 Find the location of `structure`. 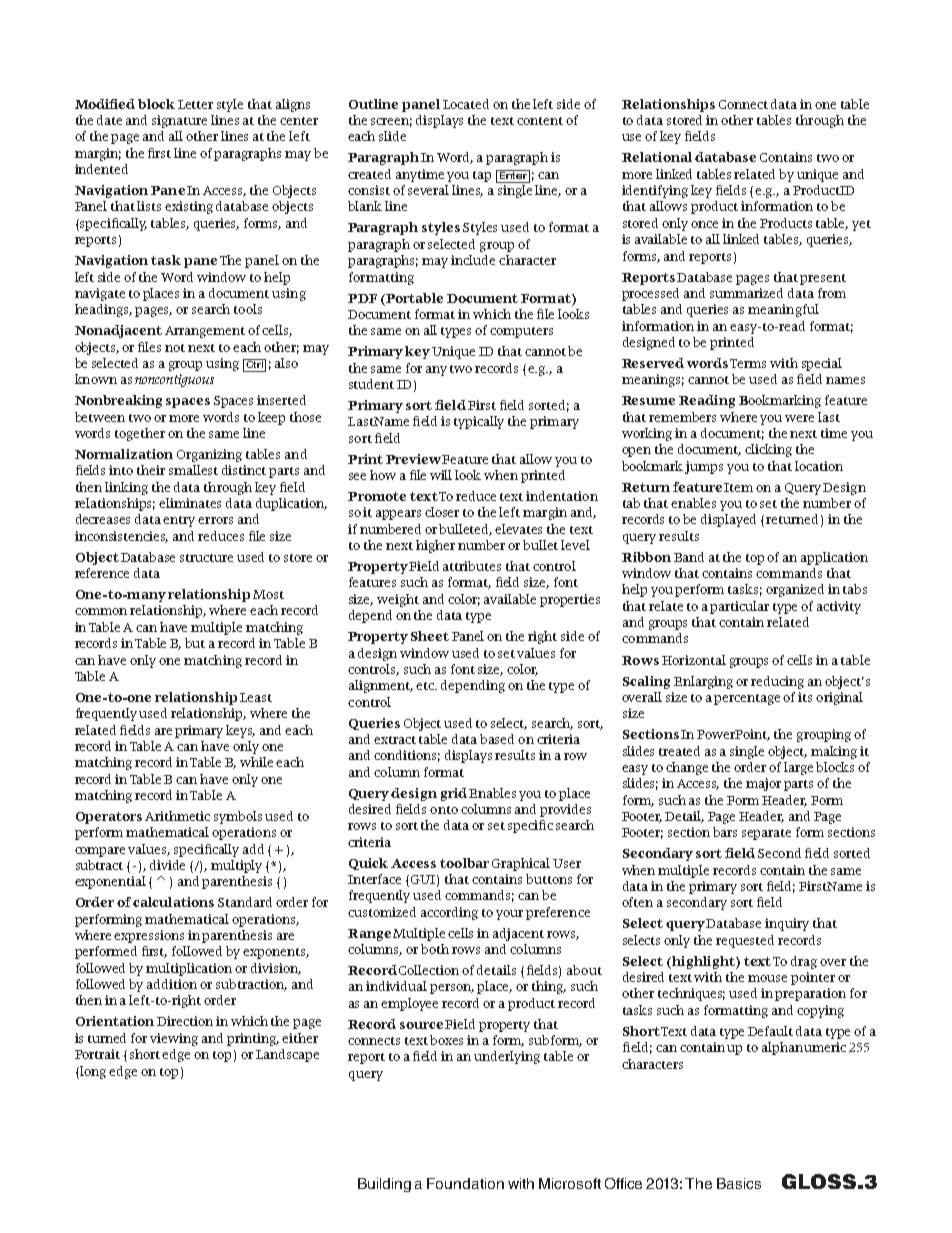

structure is located at coordinates (206, 558).
